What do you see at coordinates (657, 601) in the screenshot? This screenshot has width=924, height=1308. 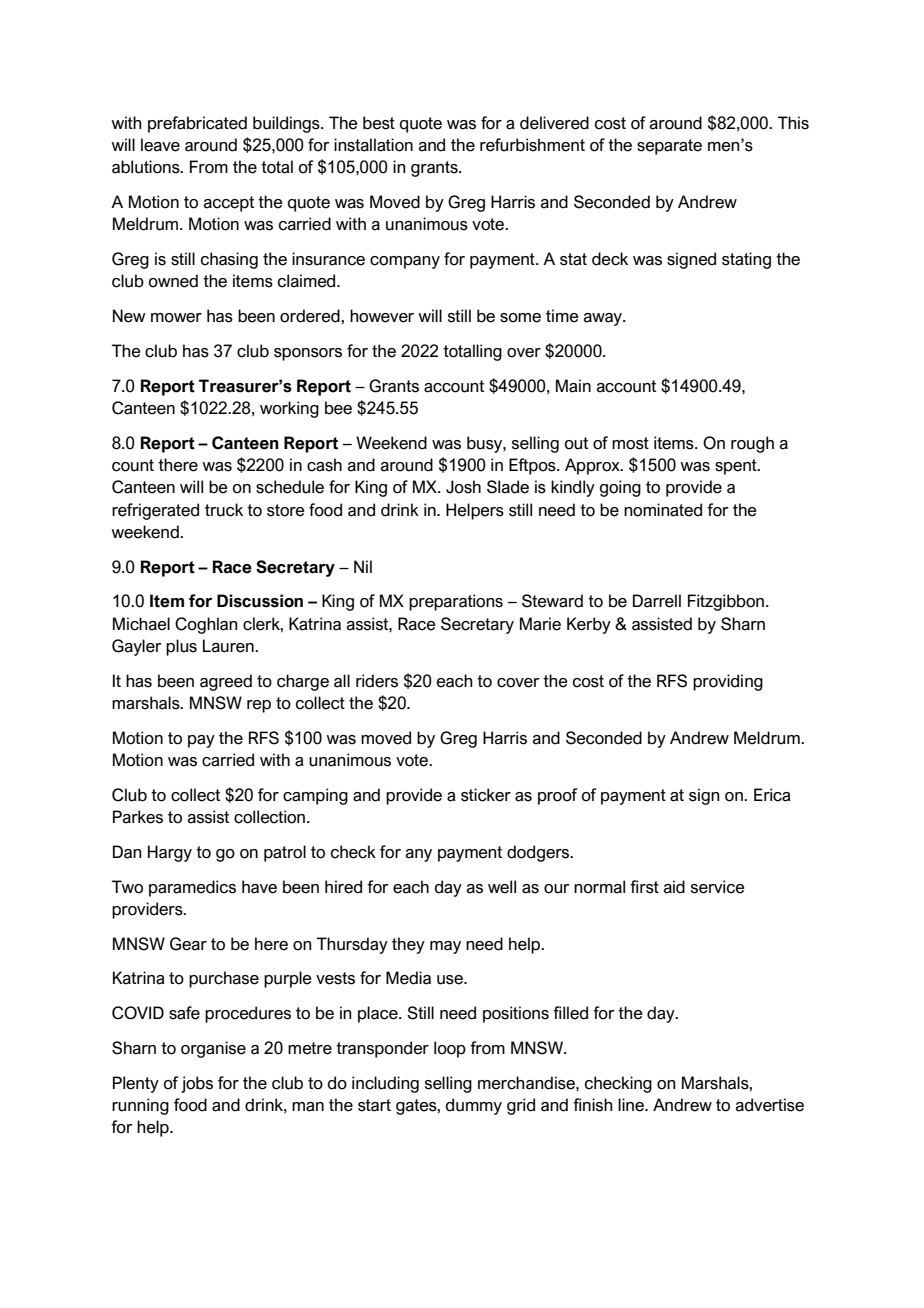 I see `Darrell` at bounding box center [657, 601].
